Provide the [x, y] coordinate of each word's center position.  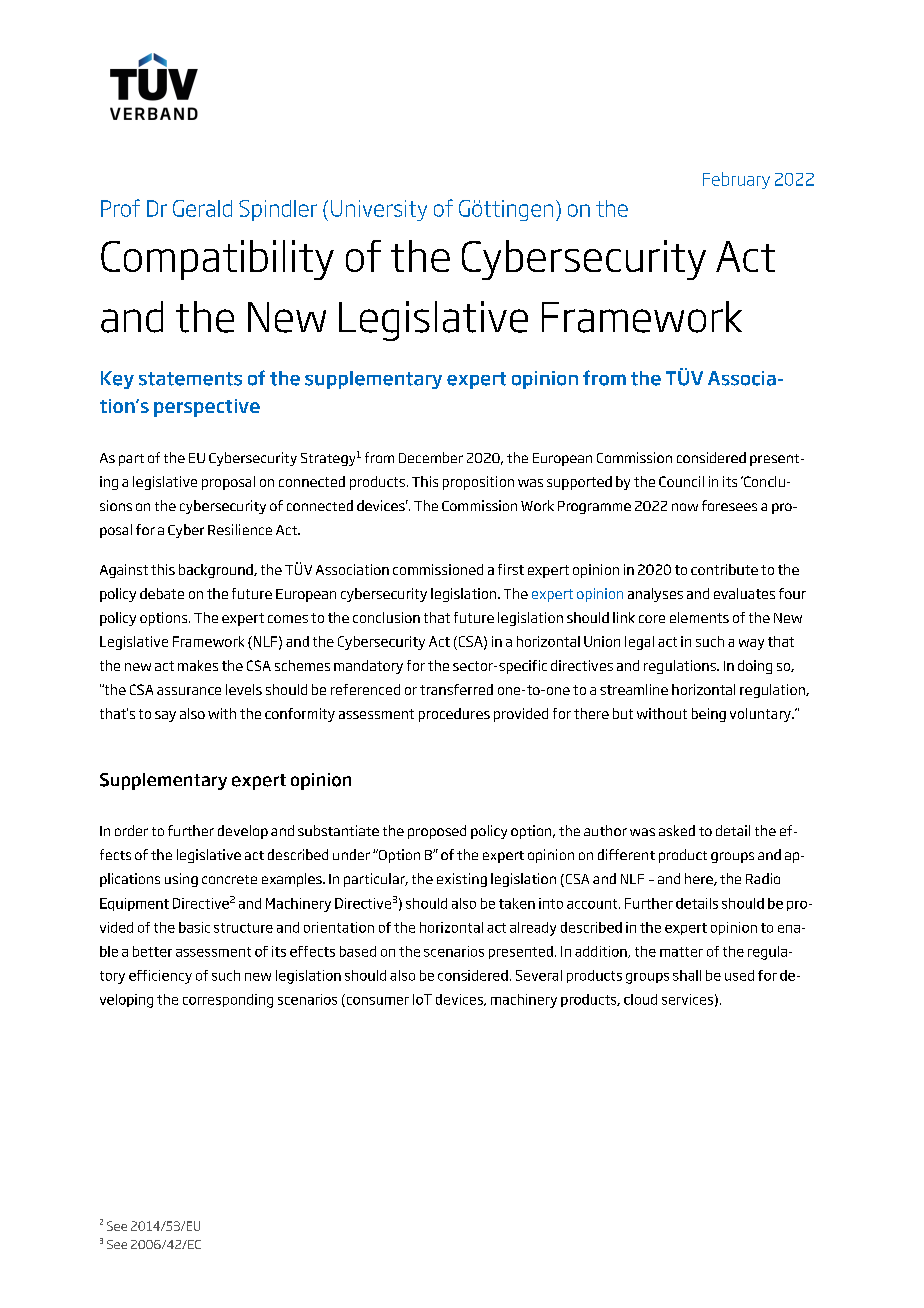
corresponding [228, 1001]
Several [539, 975]
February [736, 180]
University [379, 210]
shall [687, 975]
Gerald [202, 208]
